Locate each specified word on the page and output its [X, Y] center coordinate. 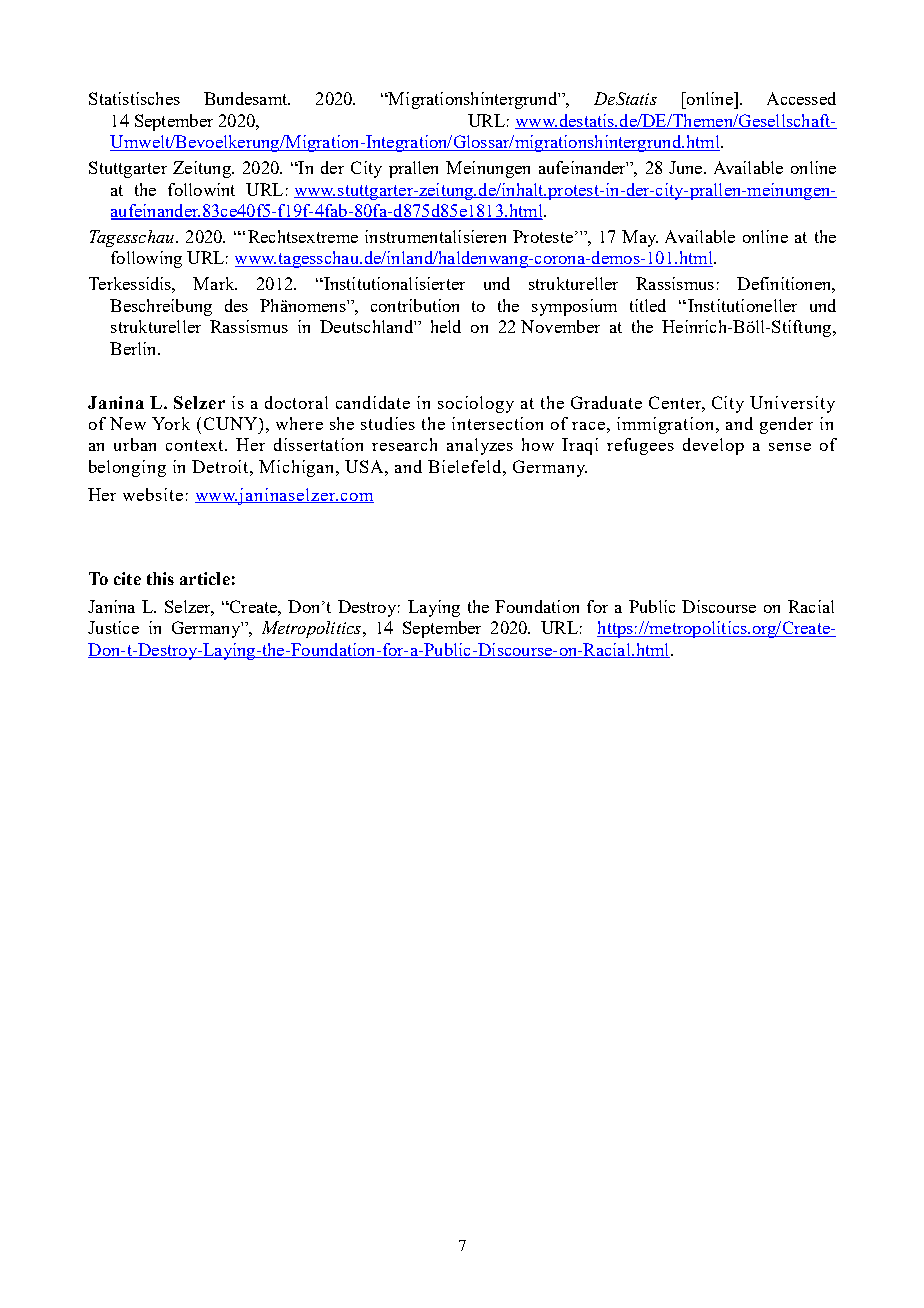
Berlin [134, 348]
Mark [215, 283]
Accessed [801, 98]
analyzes [480, 446]
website [153, 494]
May [640, 238]
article [205, 578]
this [160, 578]
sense [790, 447]
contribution [415, 305]
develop [713, 446]
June [687, 167]
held [446, 326]
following [146, 259]
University [792, 404]
